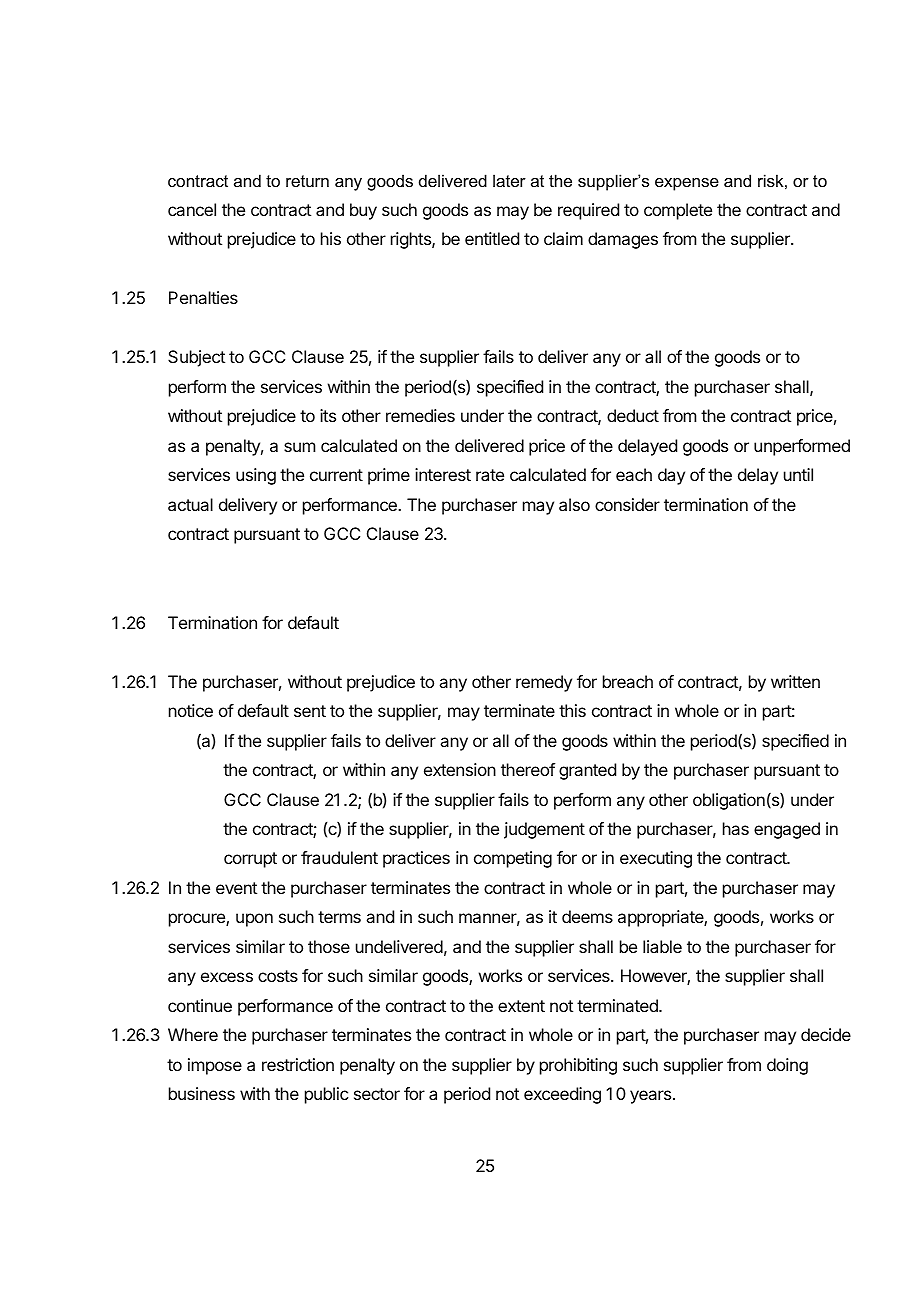  I want to click on rate, so click(490, 475).
